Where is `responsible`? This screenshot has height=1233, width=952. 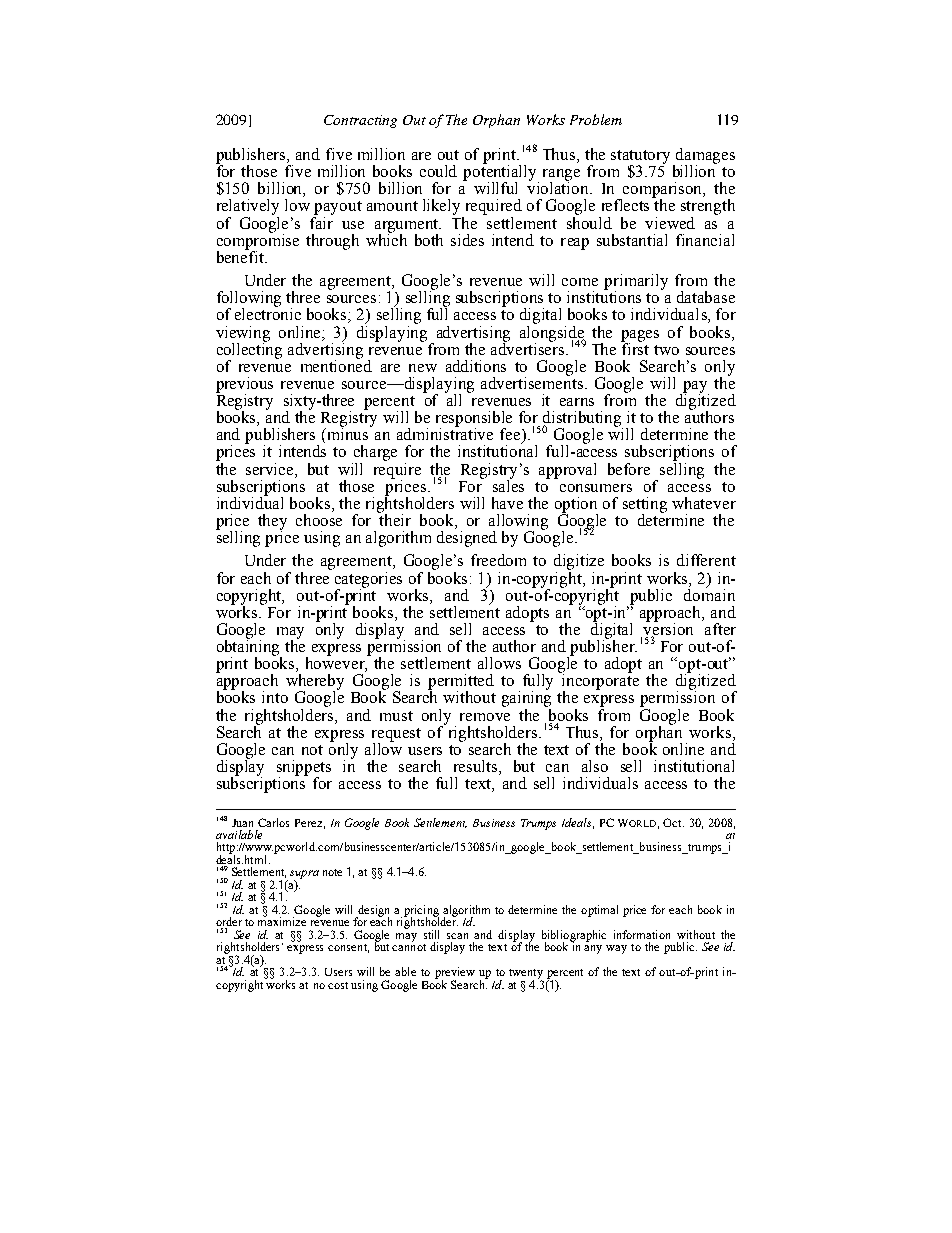
responsible is located at coordinates (474, 420).
